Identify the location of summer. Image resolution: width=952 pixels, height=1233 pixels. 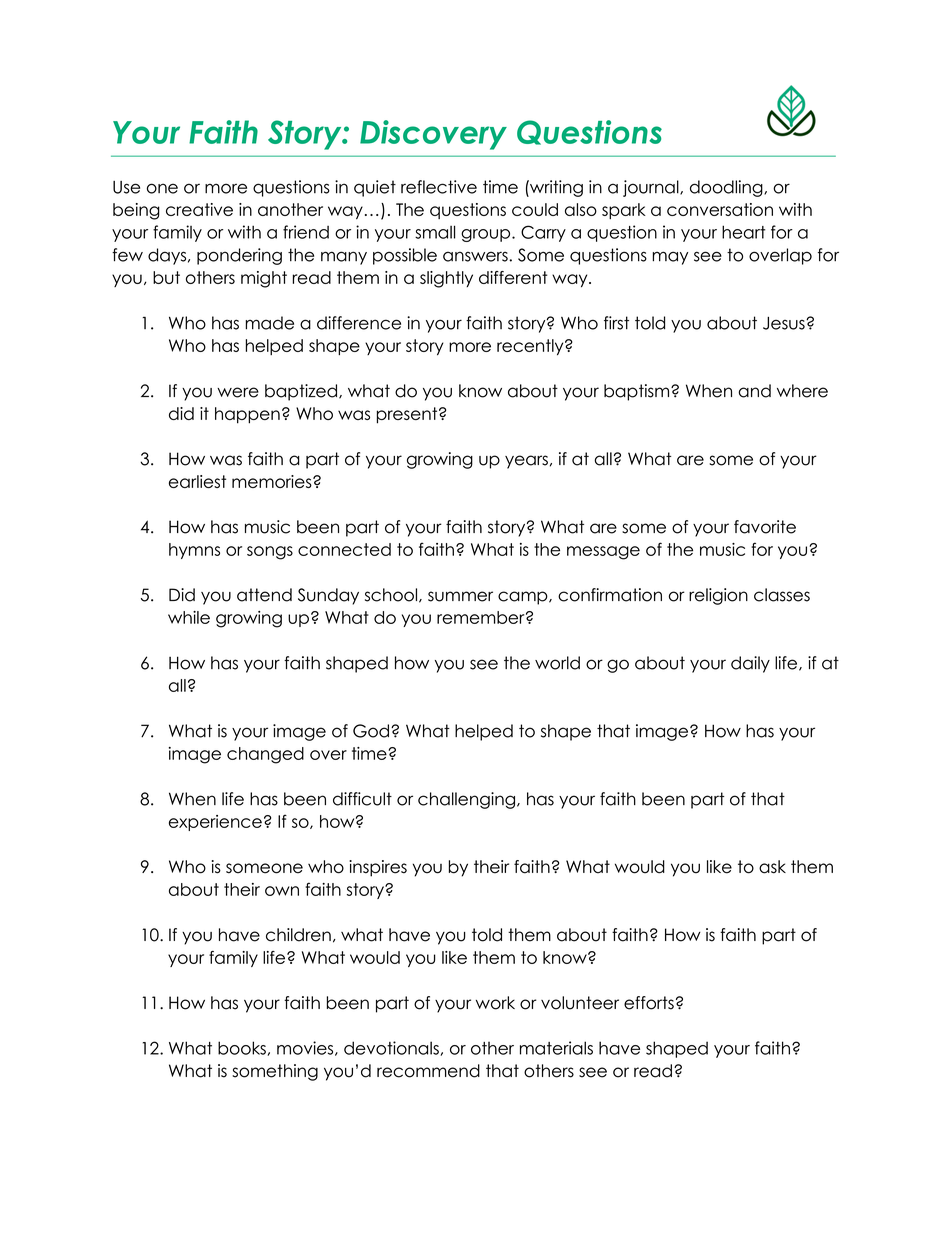
(460, 596).
